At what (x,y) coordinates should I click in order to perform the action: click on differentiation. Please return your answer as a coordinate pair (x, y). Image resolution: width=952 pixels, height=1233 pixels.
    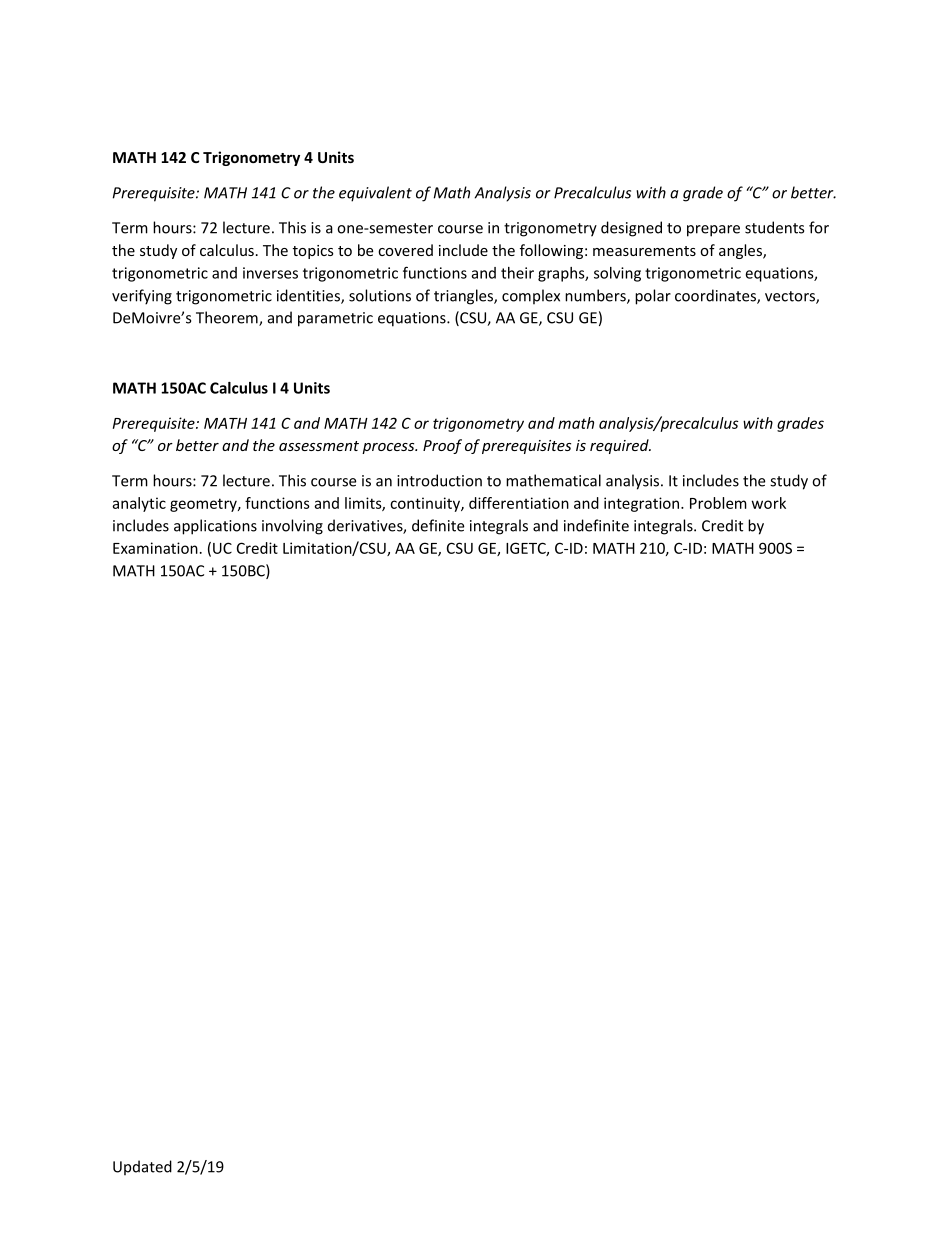
    Looking at the image, I should click on (519, 503).
